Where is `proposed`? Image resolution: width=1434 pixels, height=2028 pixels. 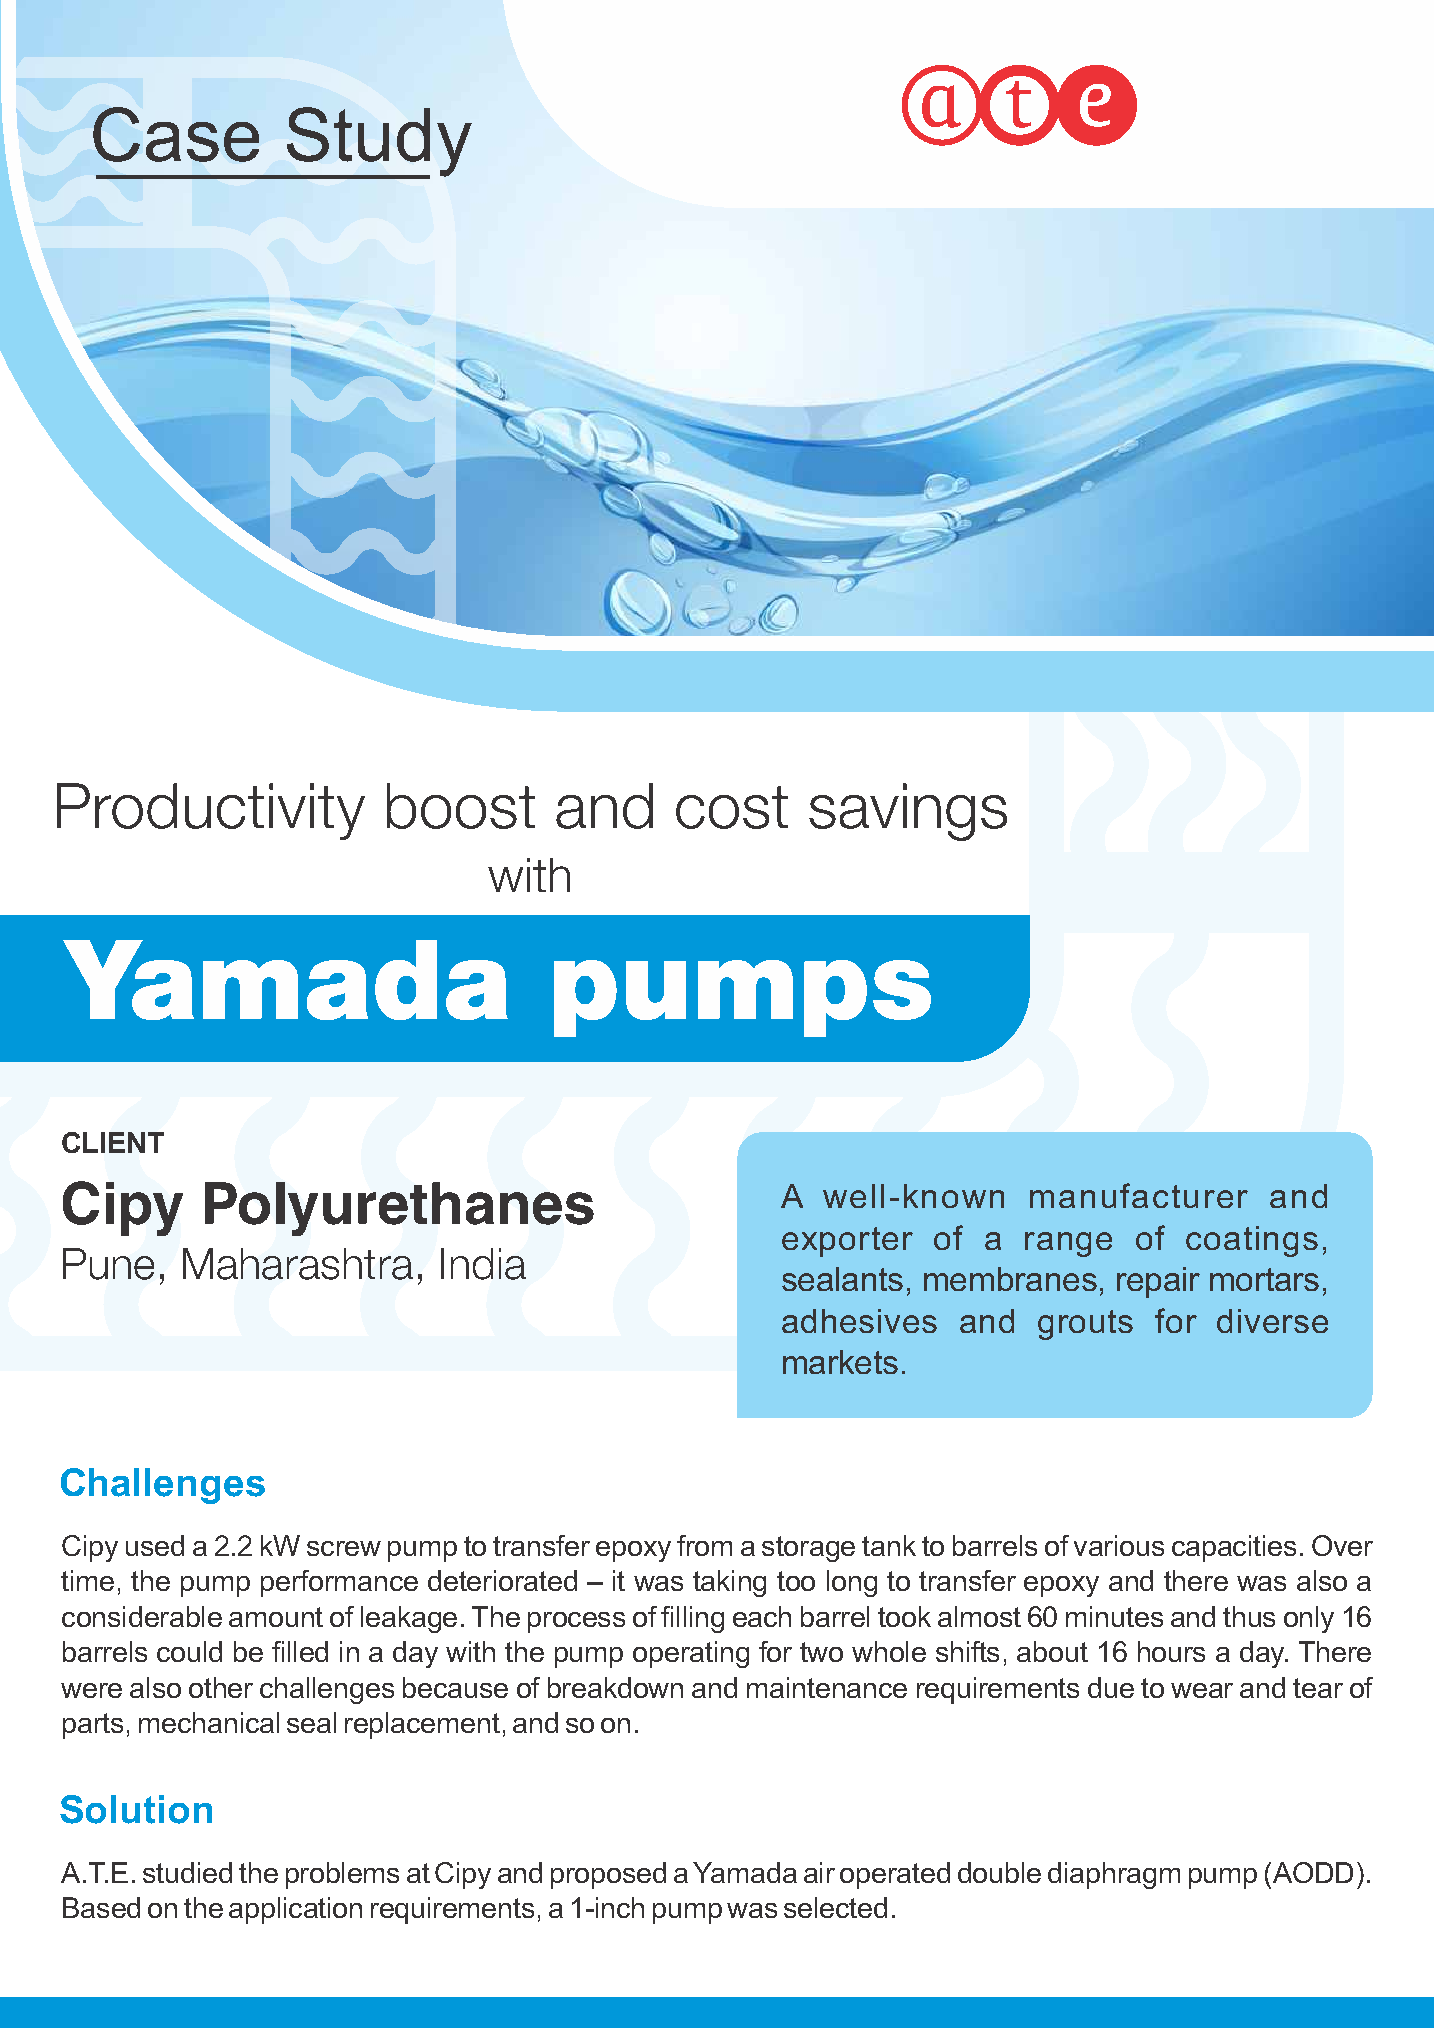 proposed is located at coordinates (608, 1875).
